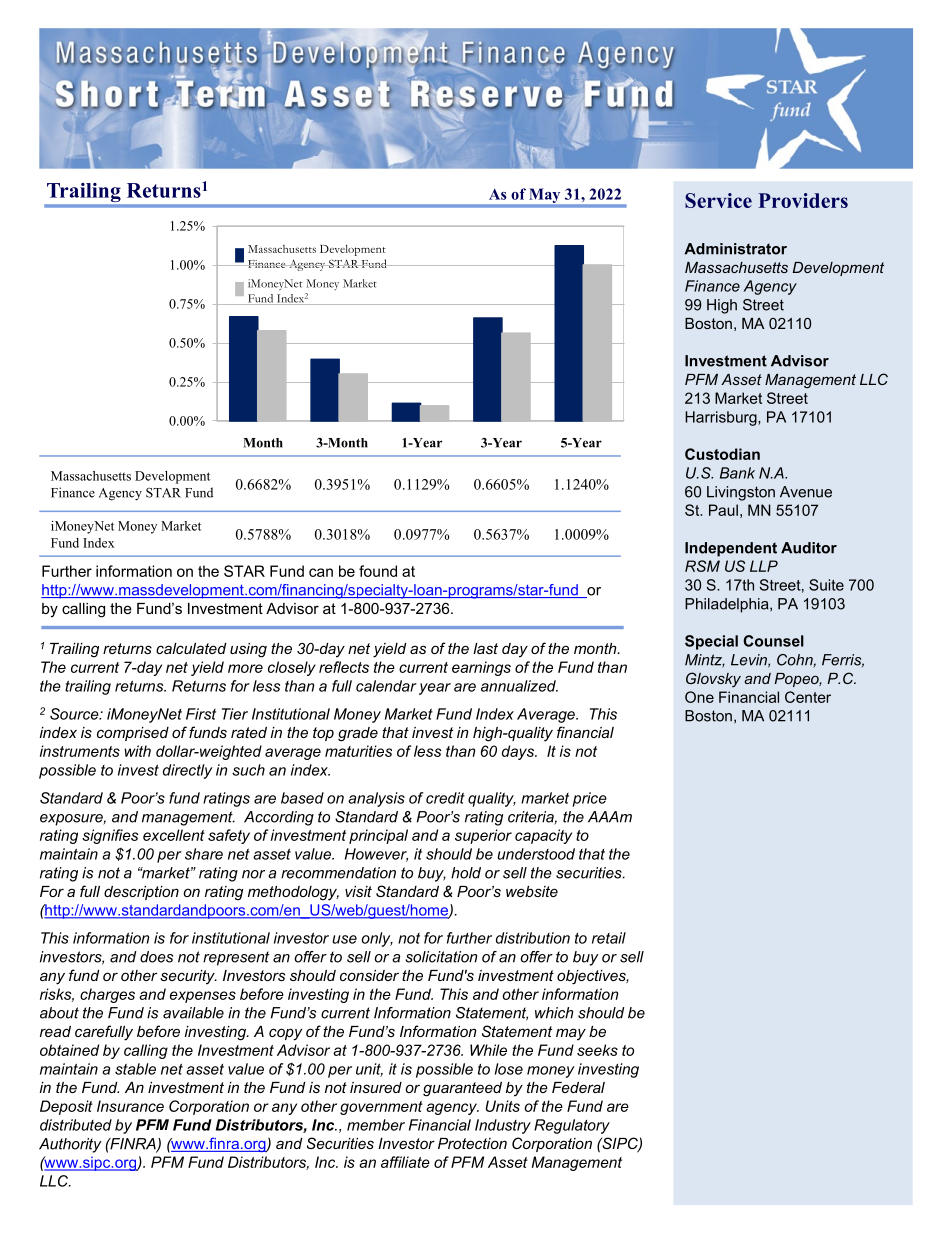 This screenshot has height=1233, width=952. I want to click on excellent, so click(174, 835).
